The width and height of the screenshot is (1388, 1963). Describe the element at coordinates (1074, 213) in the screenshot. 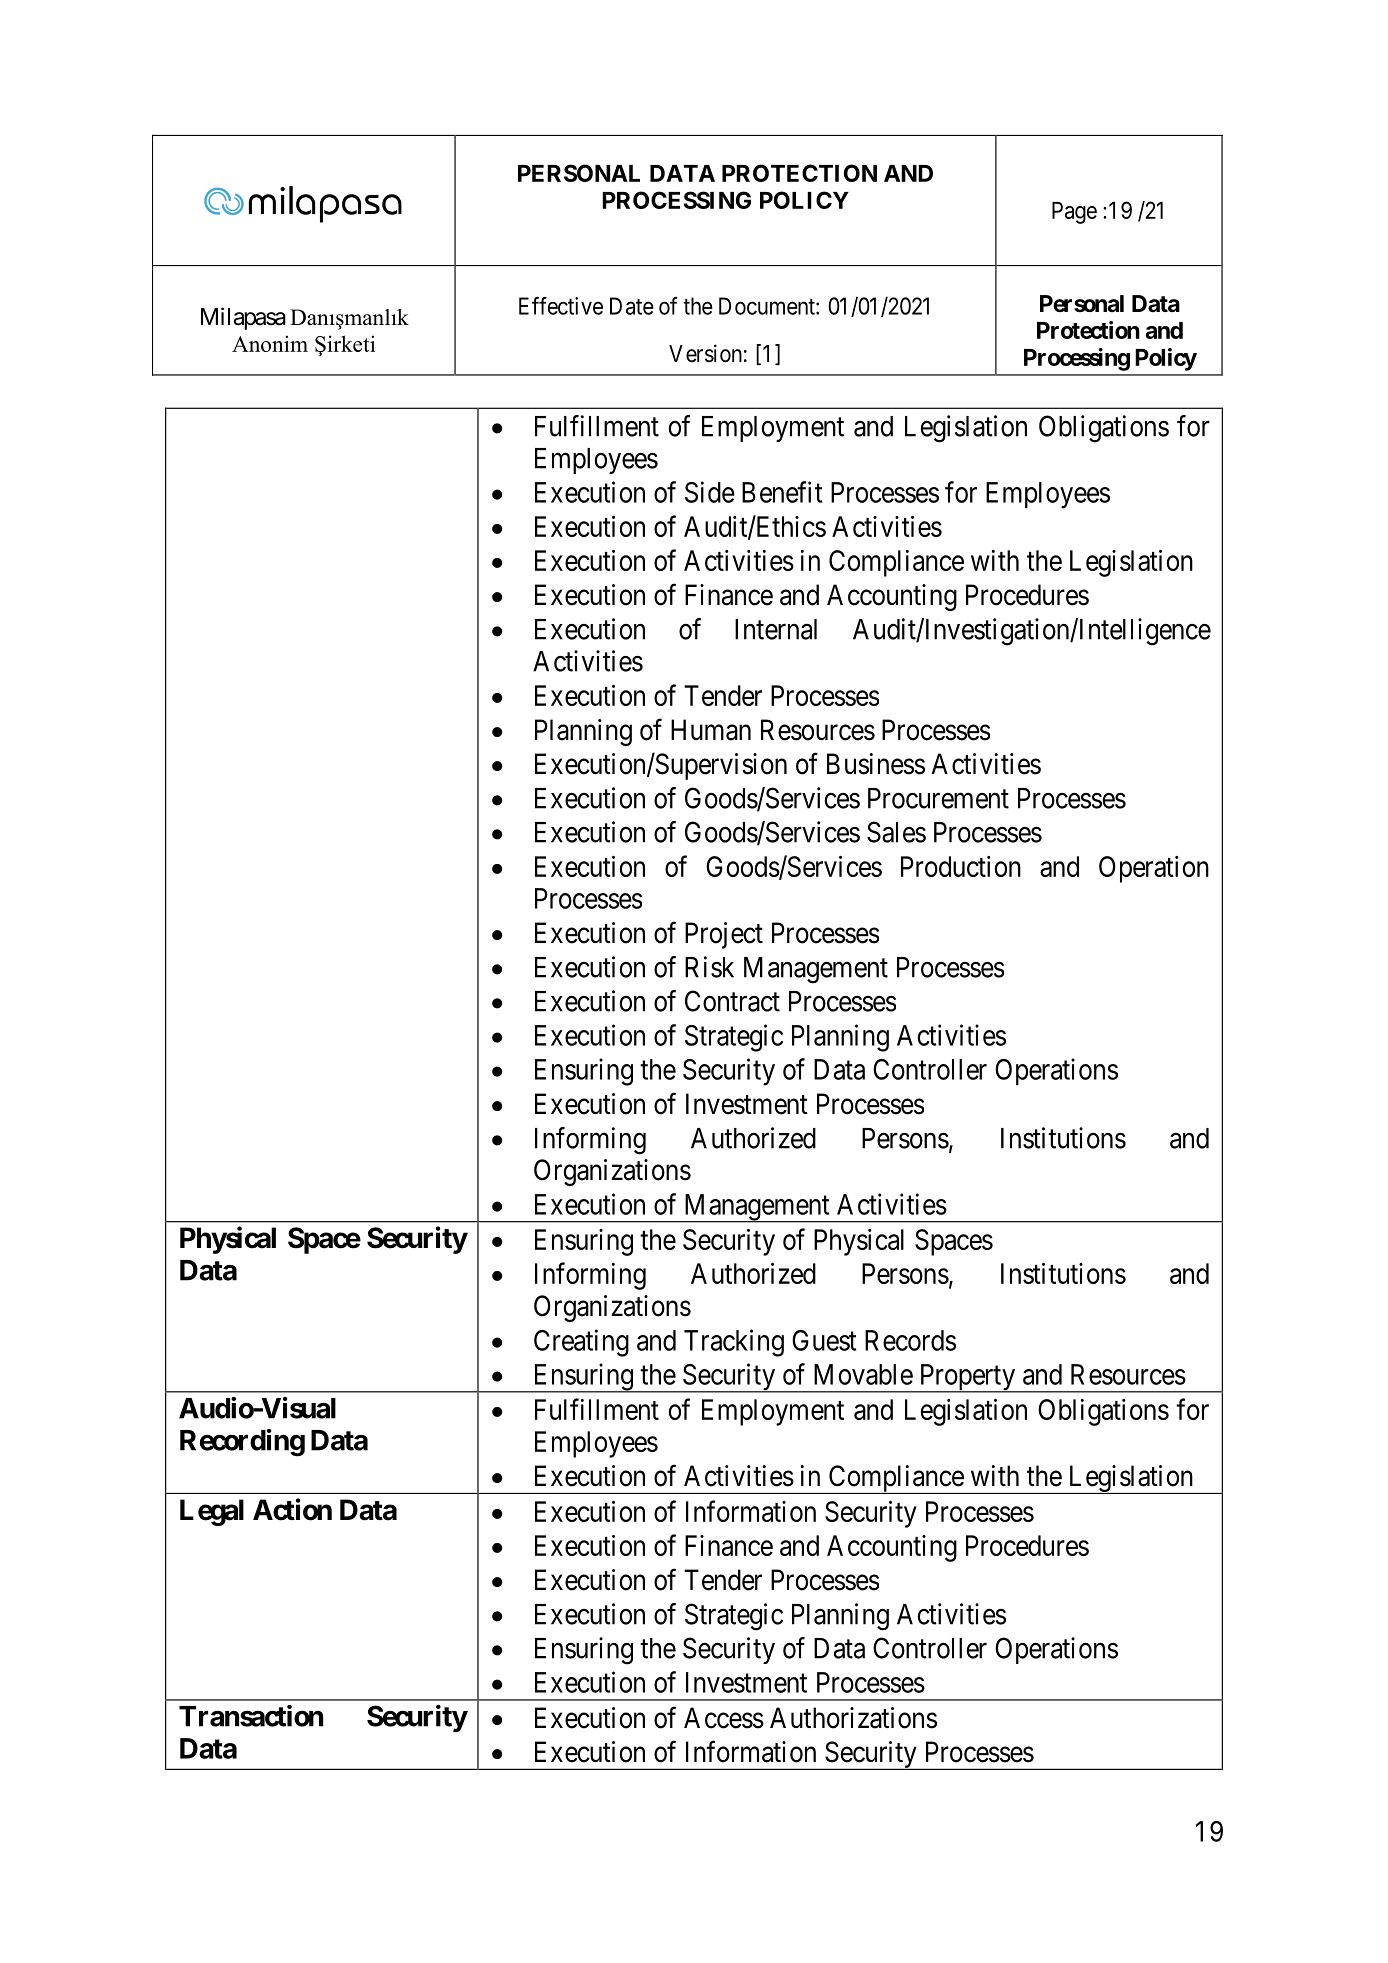

I see `Page` at that location.
